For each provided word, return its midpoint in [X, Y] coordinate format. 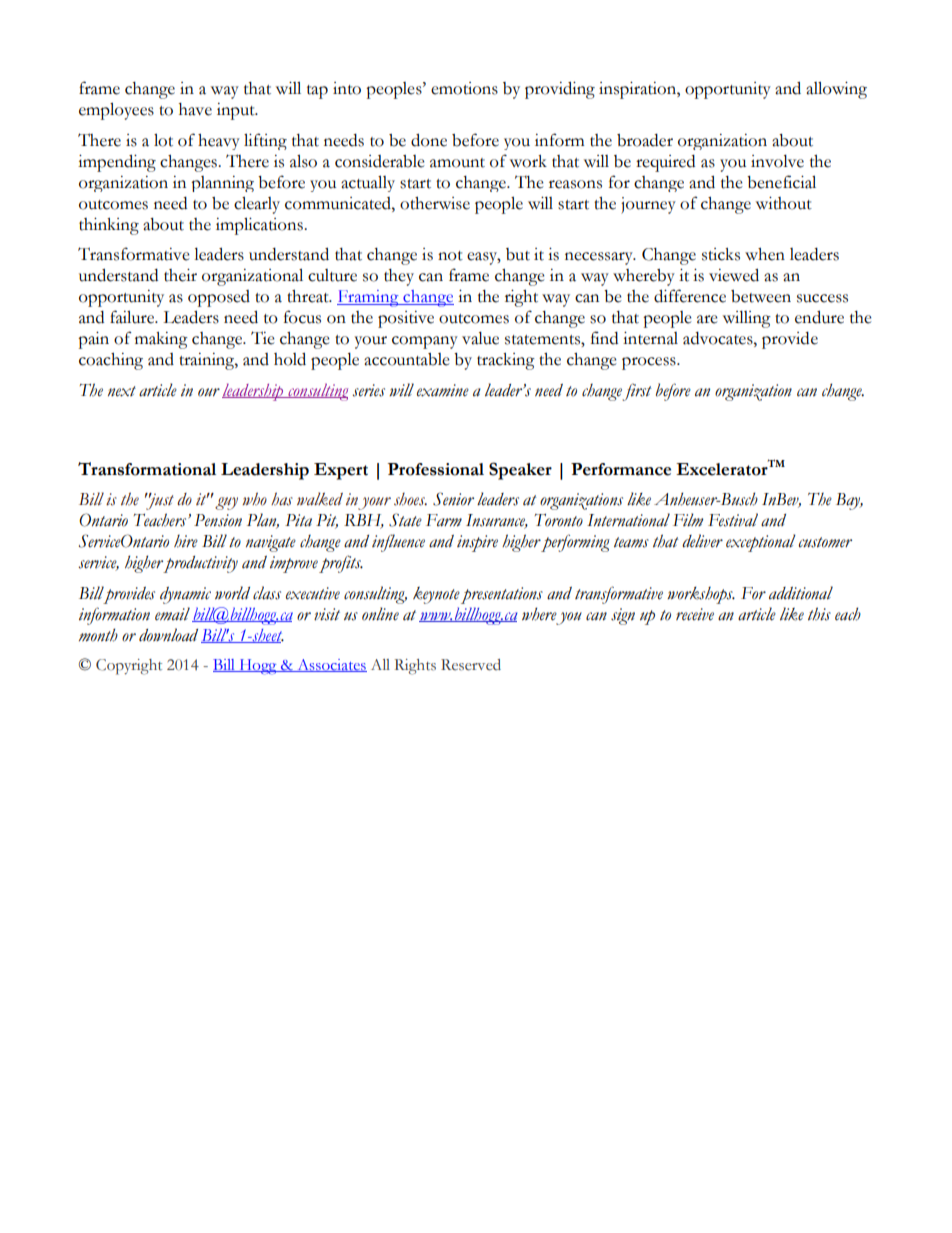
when [765, 254]
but [518, 254]
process [650, 363]
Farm [444, 520]
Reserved [471, 665]
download [168, 635]
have [195, 109]
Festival [733, 520]
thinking [109, 226]
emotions [464, 88]
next [122, 391]
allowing [836, 90]
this [819, 614]
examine [443, 390]
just [159, 501]
